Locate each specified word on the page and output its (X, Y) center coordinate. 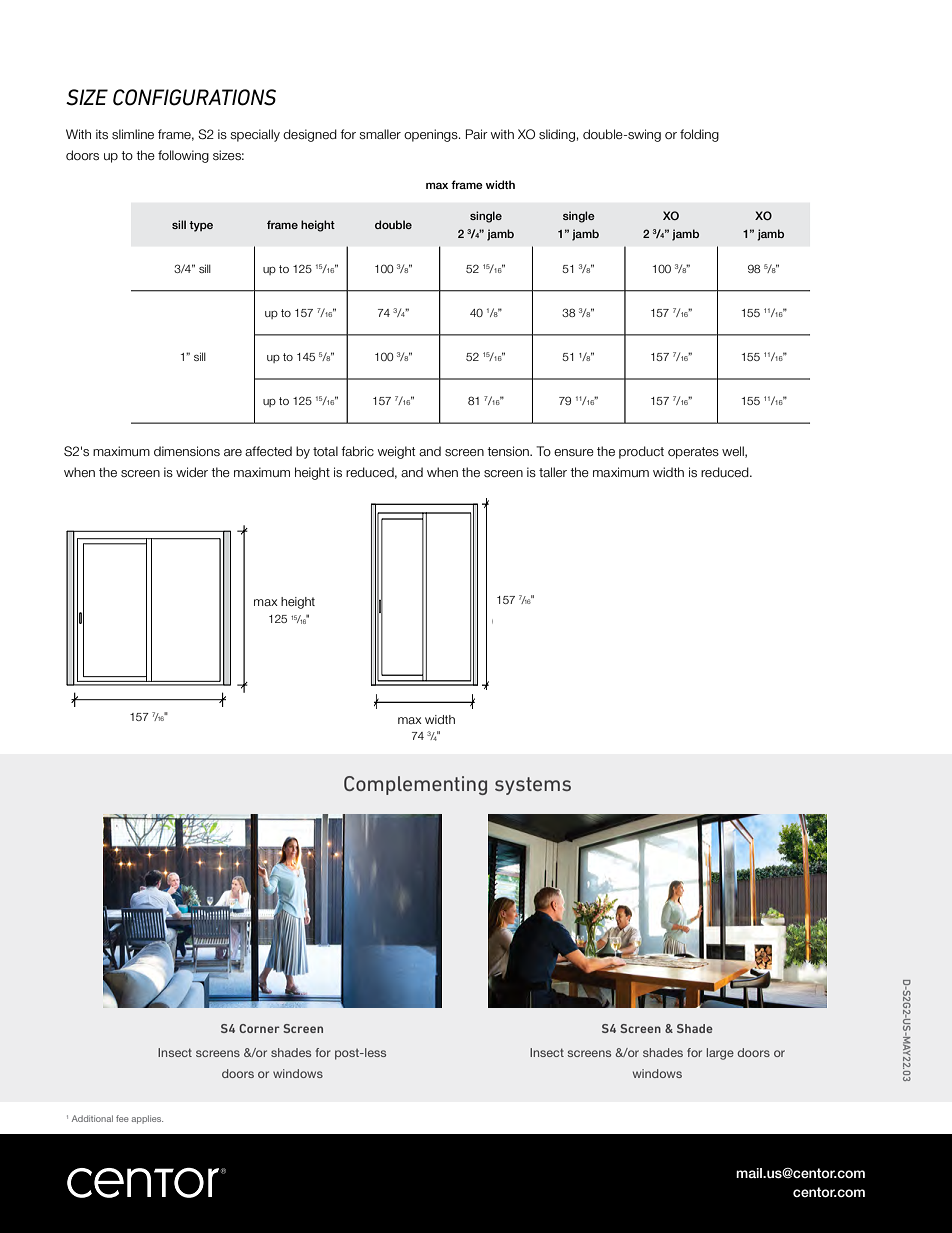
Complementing (415, 785)
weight (396, 452)
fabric (357, 451)
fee (122, 1118)
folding (699, 135)
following (183, 156)
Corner (259, 1028)
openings (432, 135)
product (641, 452)
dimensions (187, 451)
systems (533, 786)
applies (147, 1119)
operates (693, 453)
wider (192, 472)
